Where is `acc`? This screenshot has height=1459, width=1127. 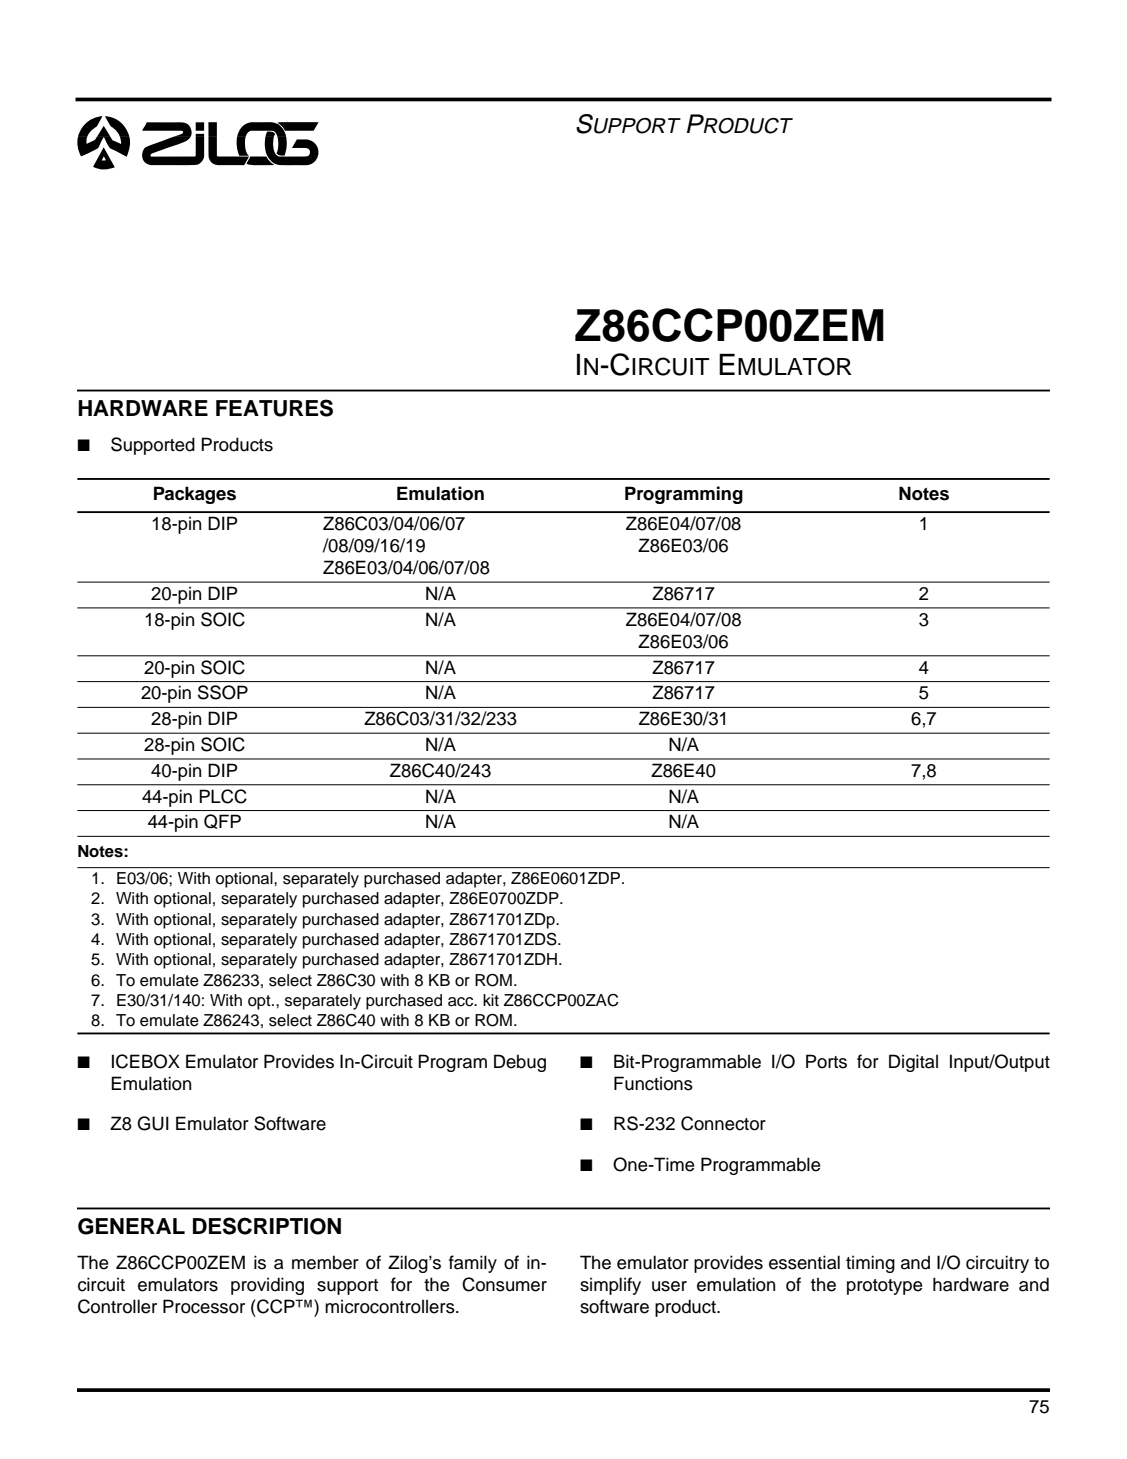 acc is located at coordinates (462, 1002).
